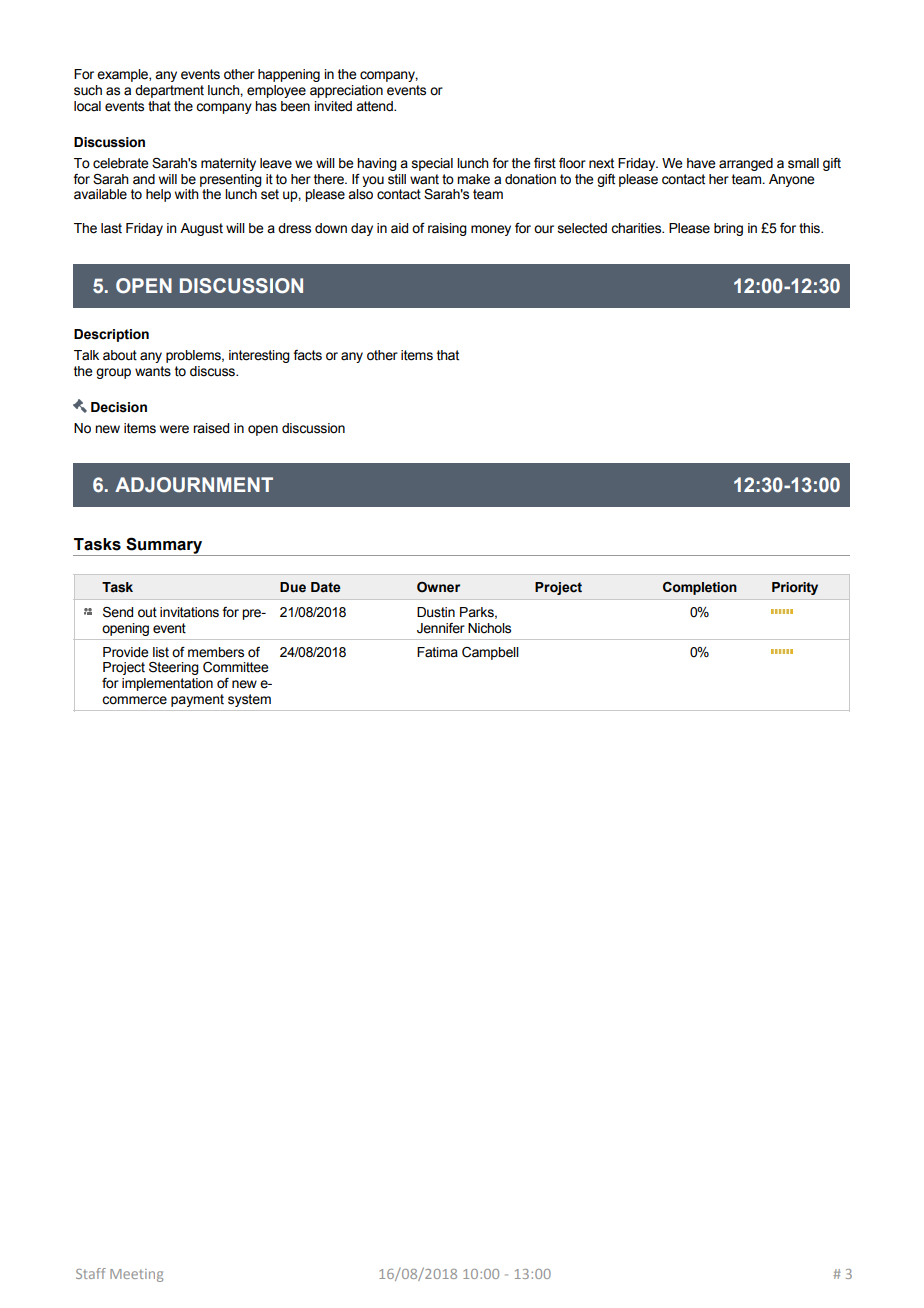 The image size is (924, 1308). Describe the element at coordinates (795, 588) in the screenshot. I see `Priority` at that location.
